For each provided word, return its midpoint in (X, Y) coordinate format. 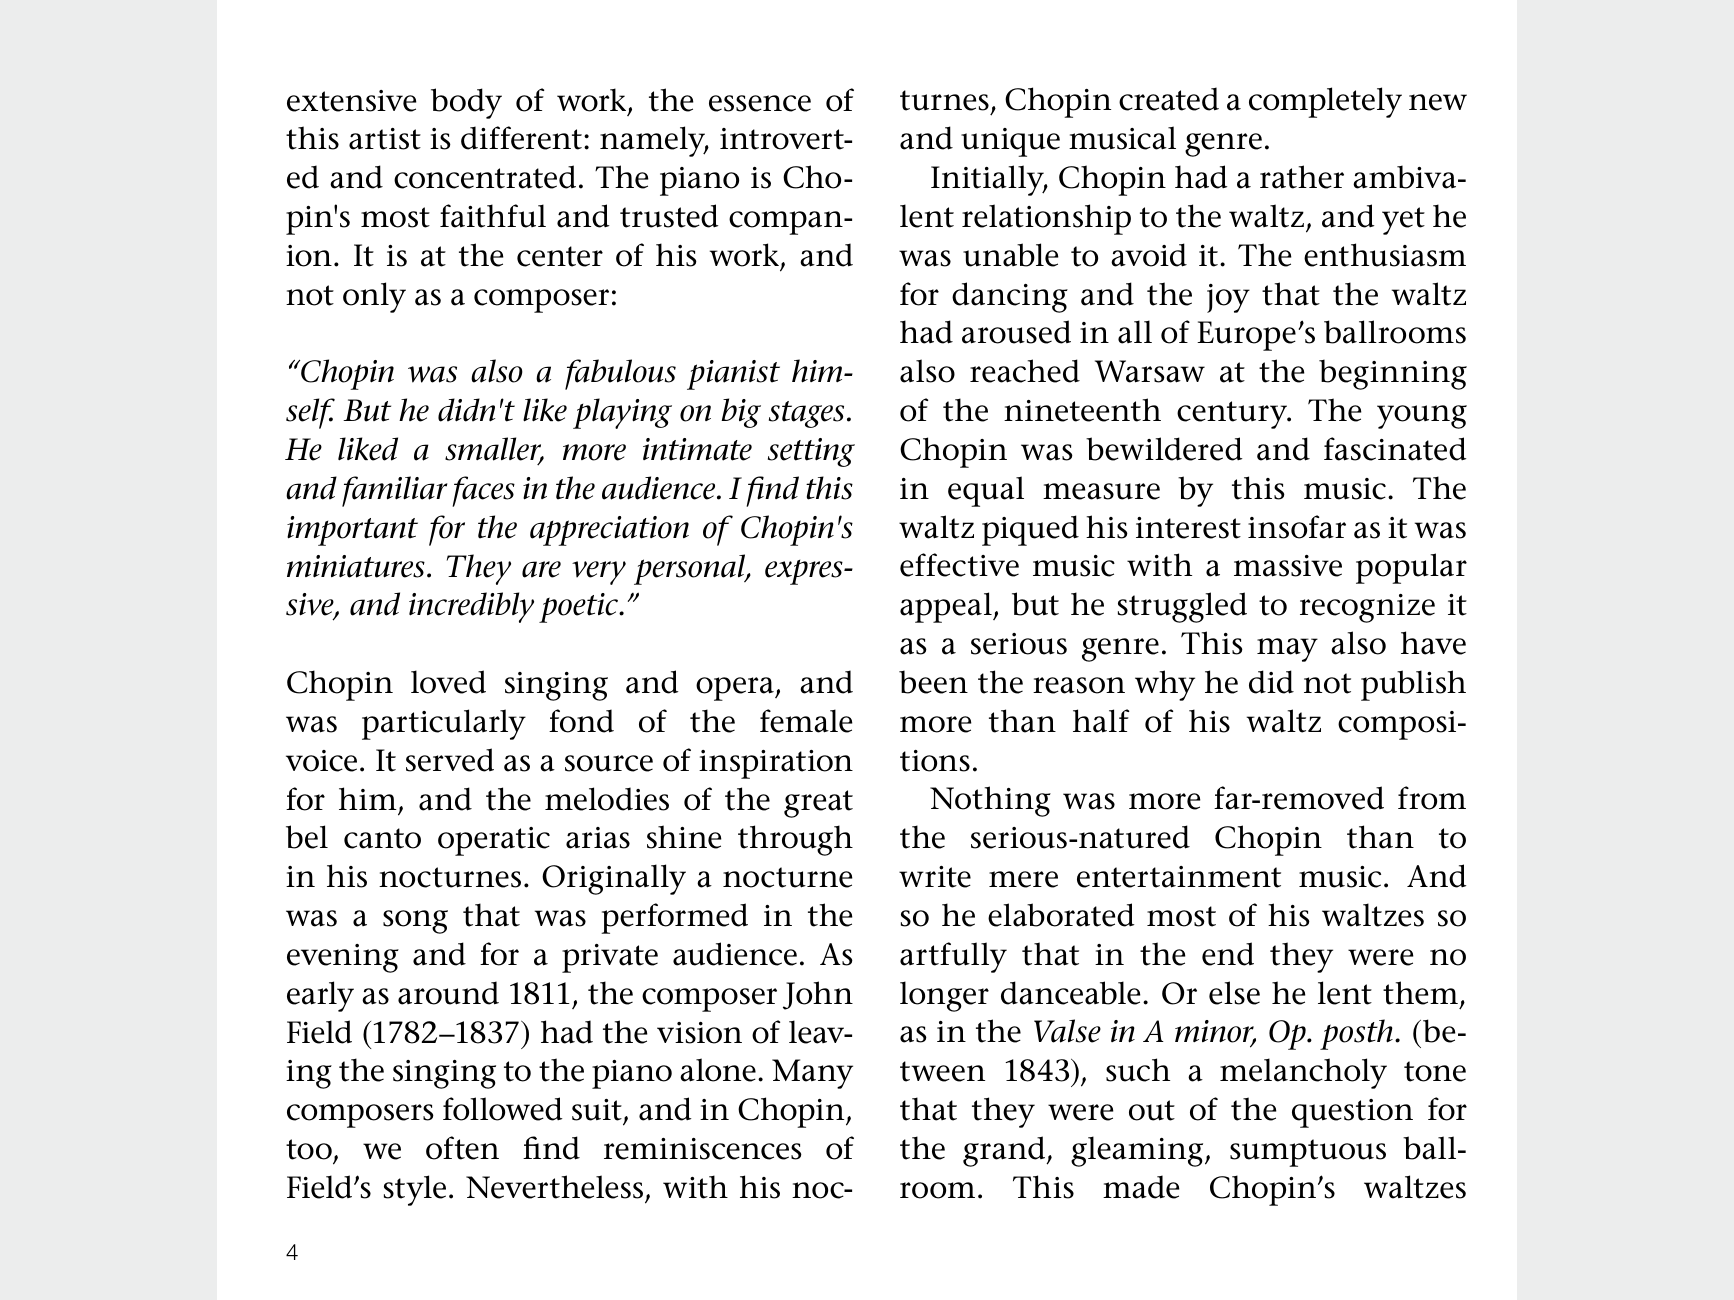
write (935, 877)
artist (385, 139)
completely (1325, 102)
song (415, 922)
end (1228, 954)
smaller (494, 450)
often (462, 1148)
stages (806, 414)
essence (760, 103)
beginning (1393, 374)
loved (448, 682)
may (1287, 650)
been (933, 682)
